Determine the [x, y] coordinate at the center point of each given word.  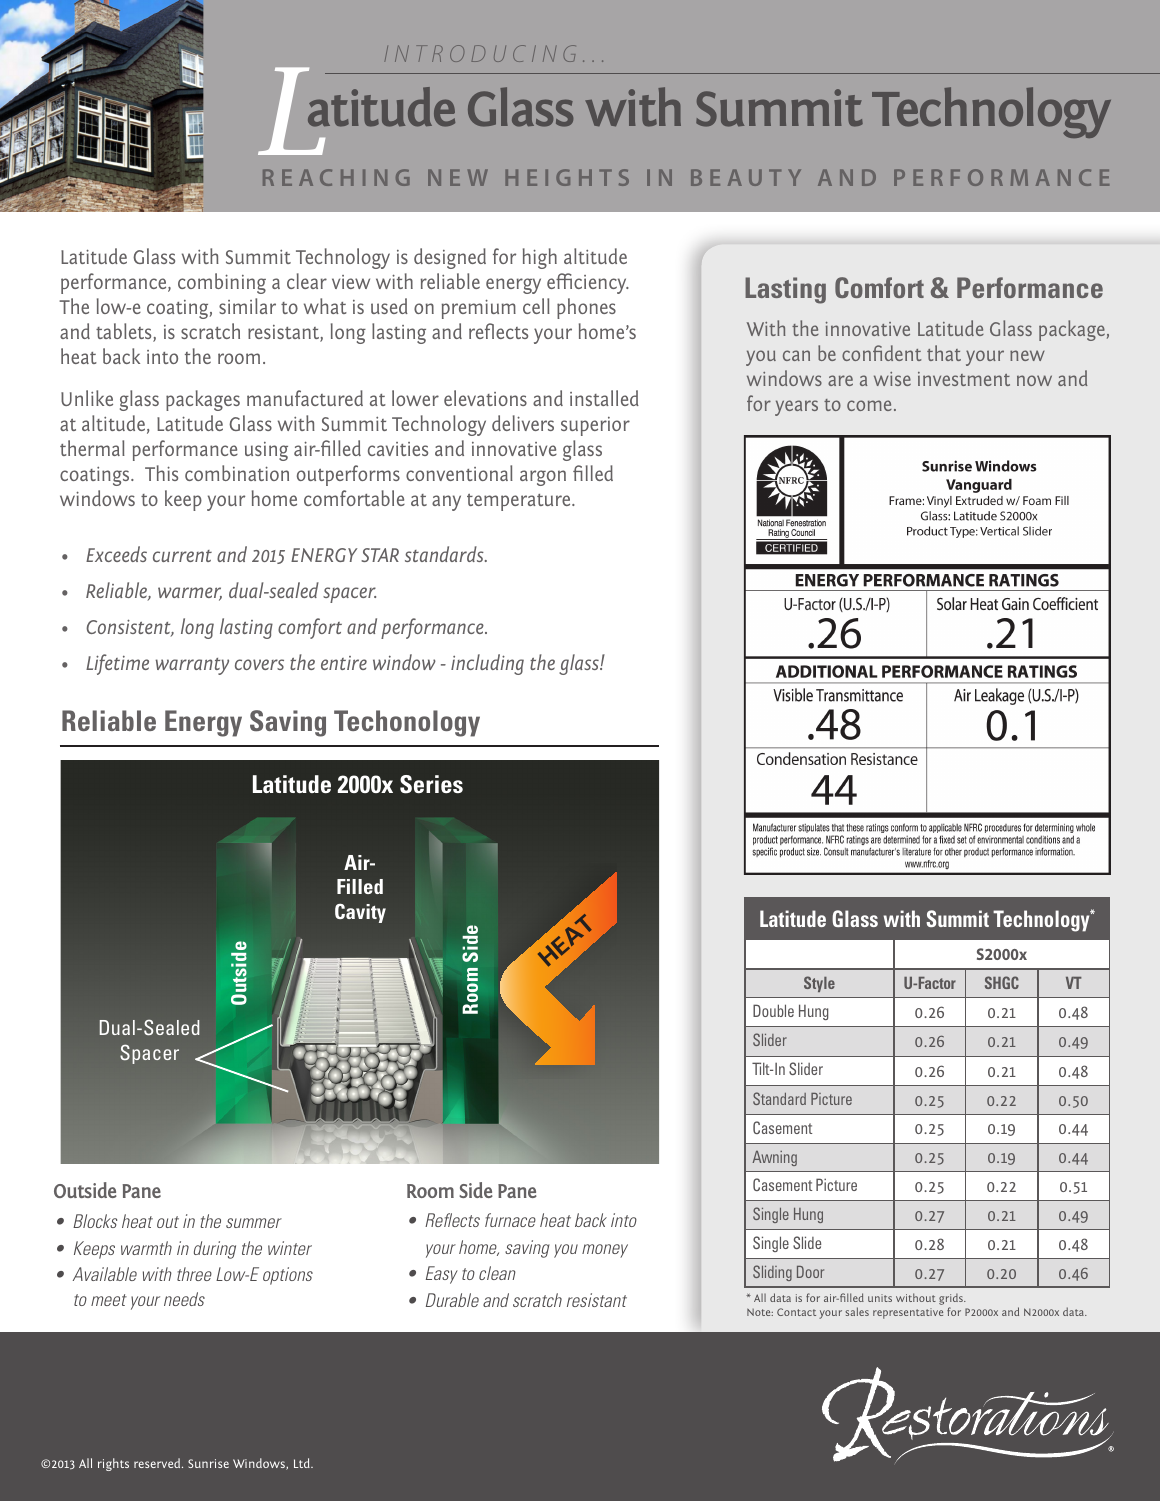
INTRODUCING [480, 53]
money [605, 1251]
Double [773, 1010]
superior [595, 426]
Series [431, 784]
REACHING [336, 177]
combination [237, 473]
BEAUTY [746, 177]
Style [819, 984]
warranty [192, 666]
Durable [452, 1300]
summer [254, 1223]
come [869, 405]
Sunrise [208, 1463]
